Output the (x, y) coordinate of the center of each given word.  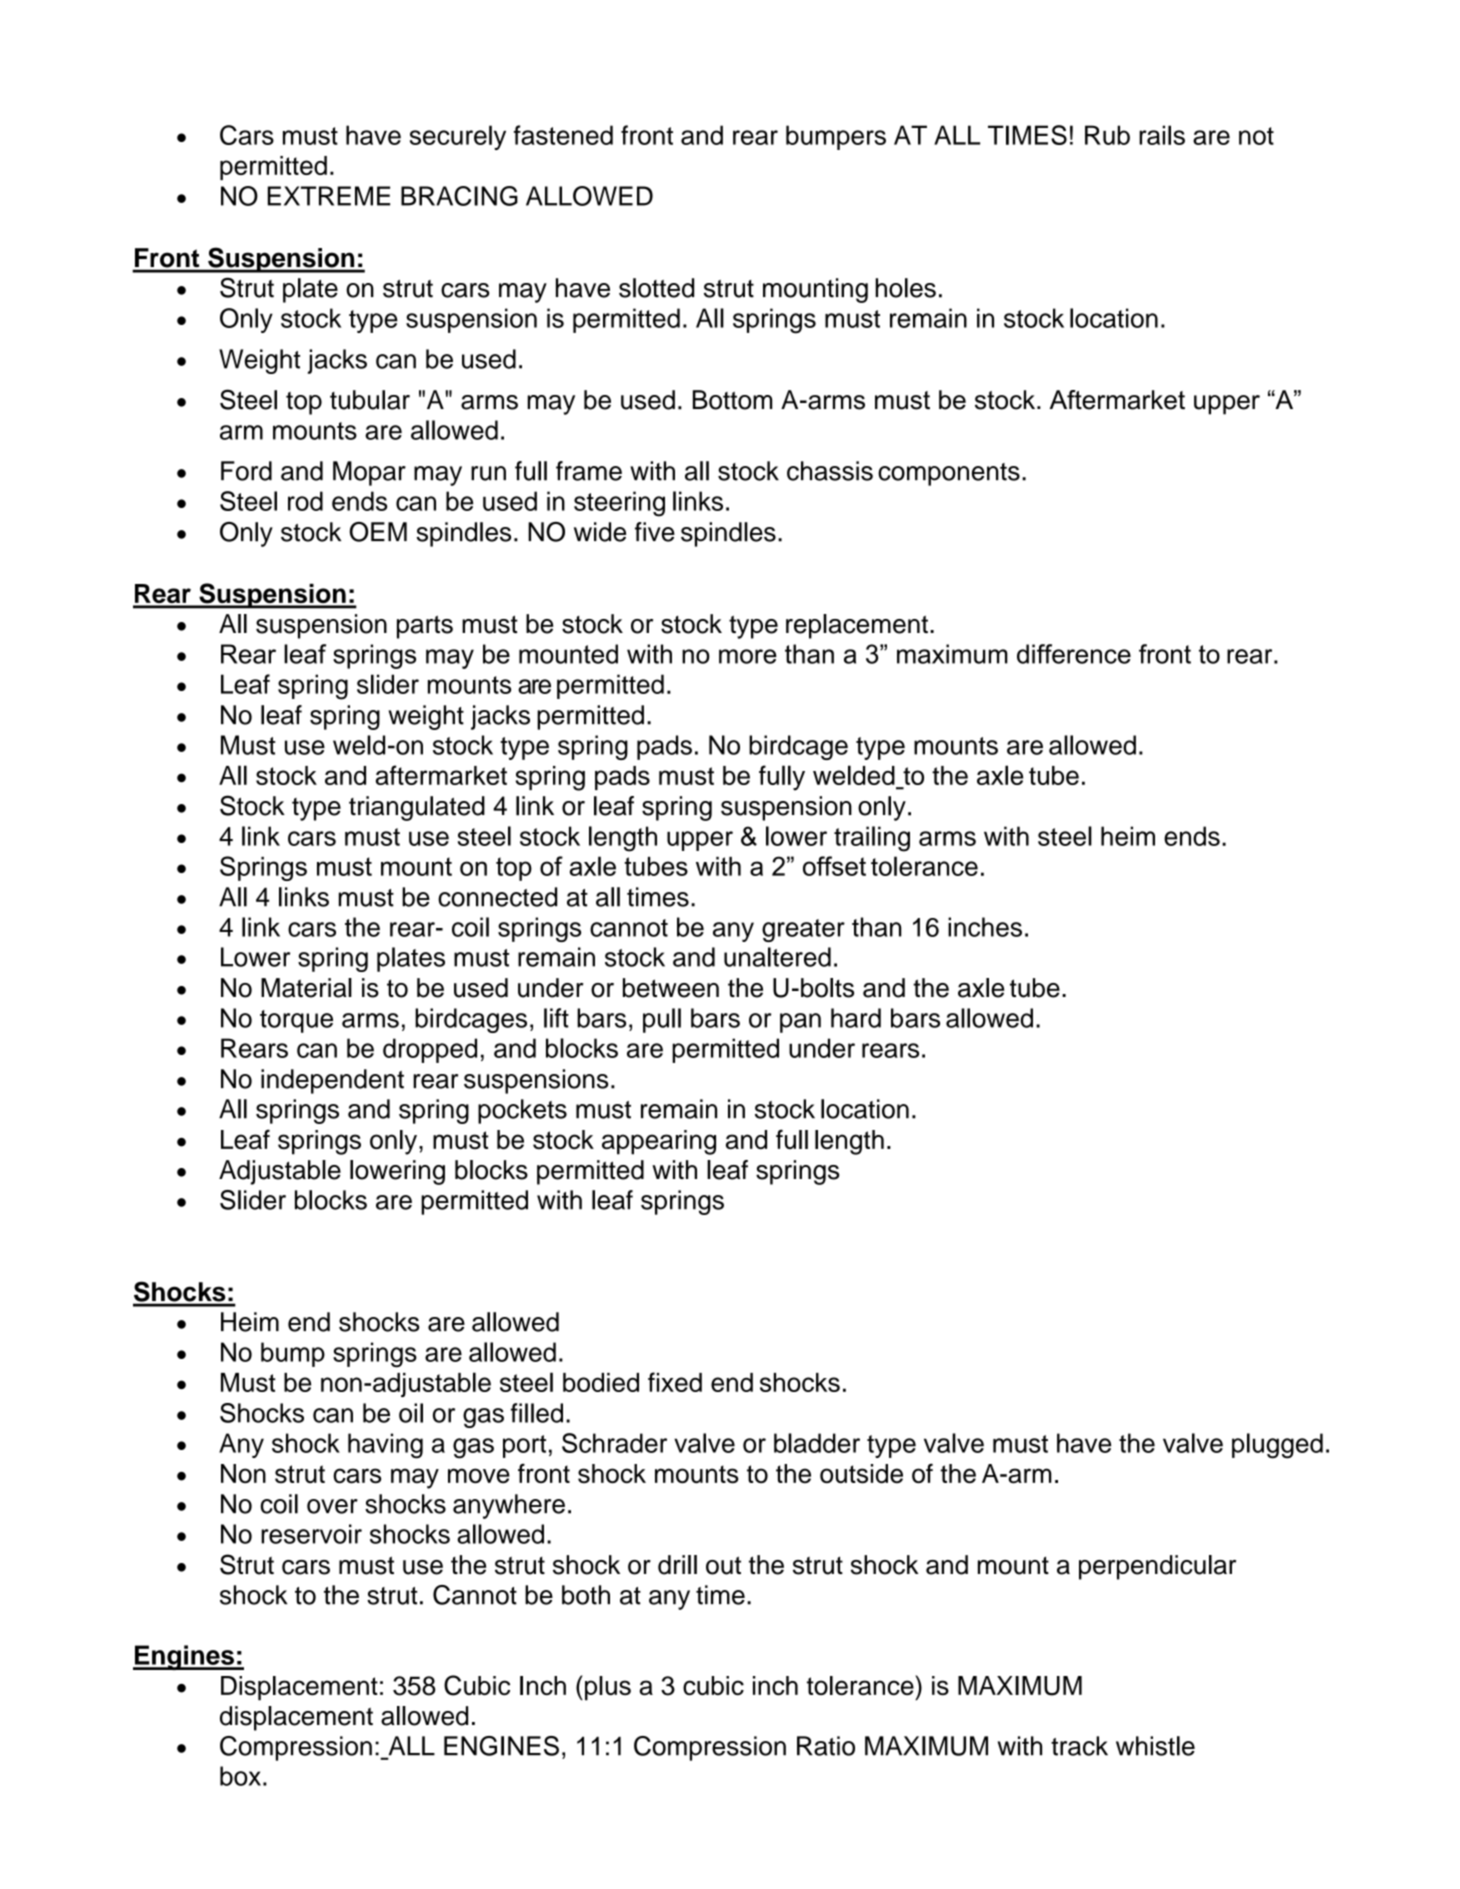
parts (425, 627)
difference (1074, 654)
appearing (659, 1142)
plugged (1277, 1446)
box (240, 1776)
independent (332, 1081)
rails (1162, 135)
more (748, 656)
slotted (656, 288)
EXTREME (329, 196)
